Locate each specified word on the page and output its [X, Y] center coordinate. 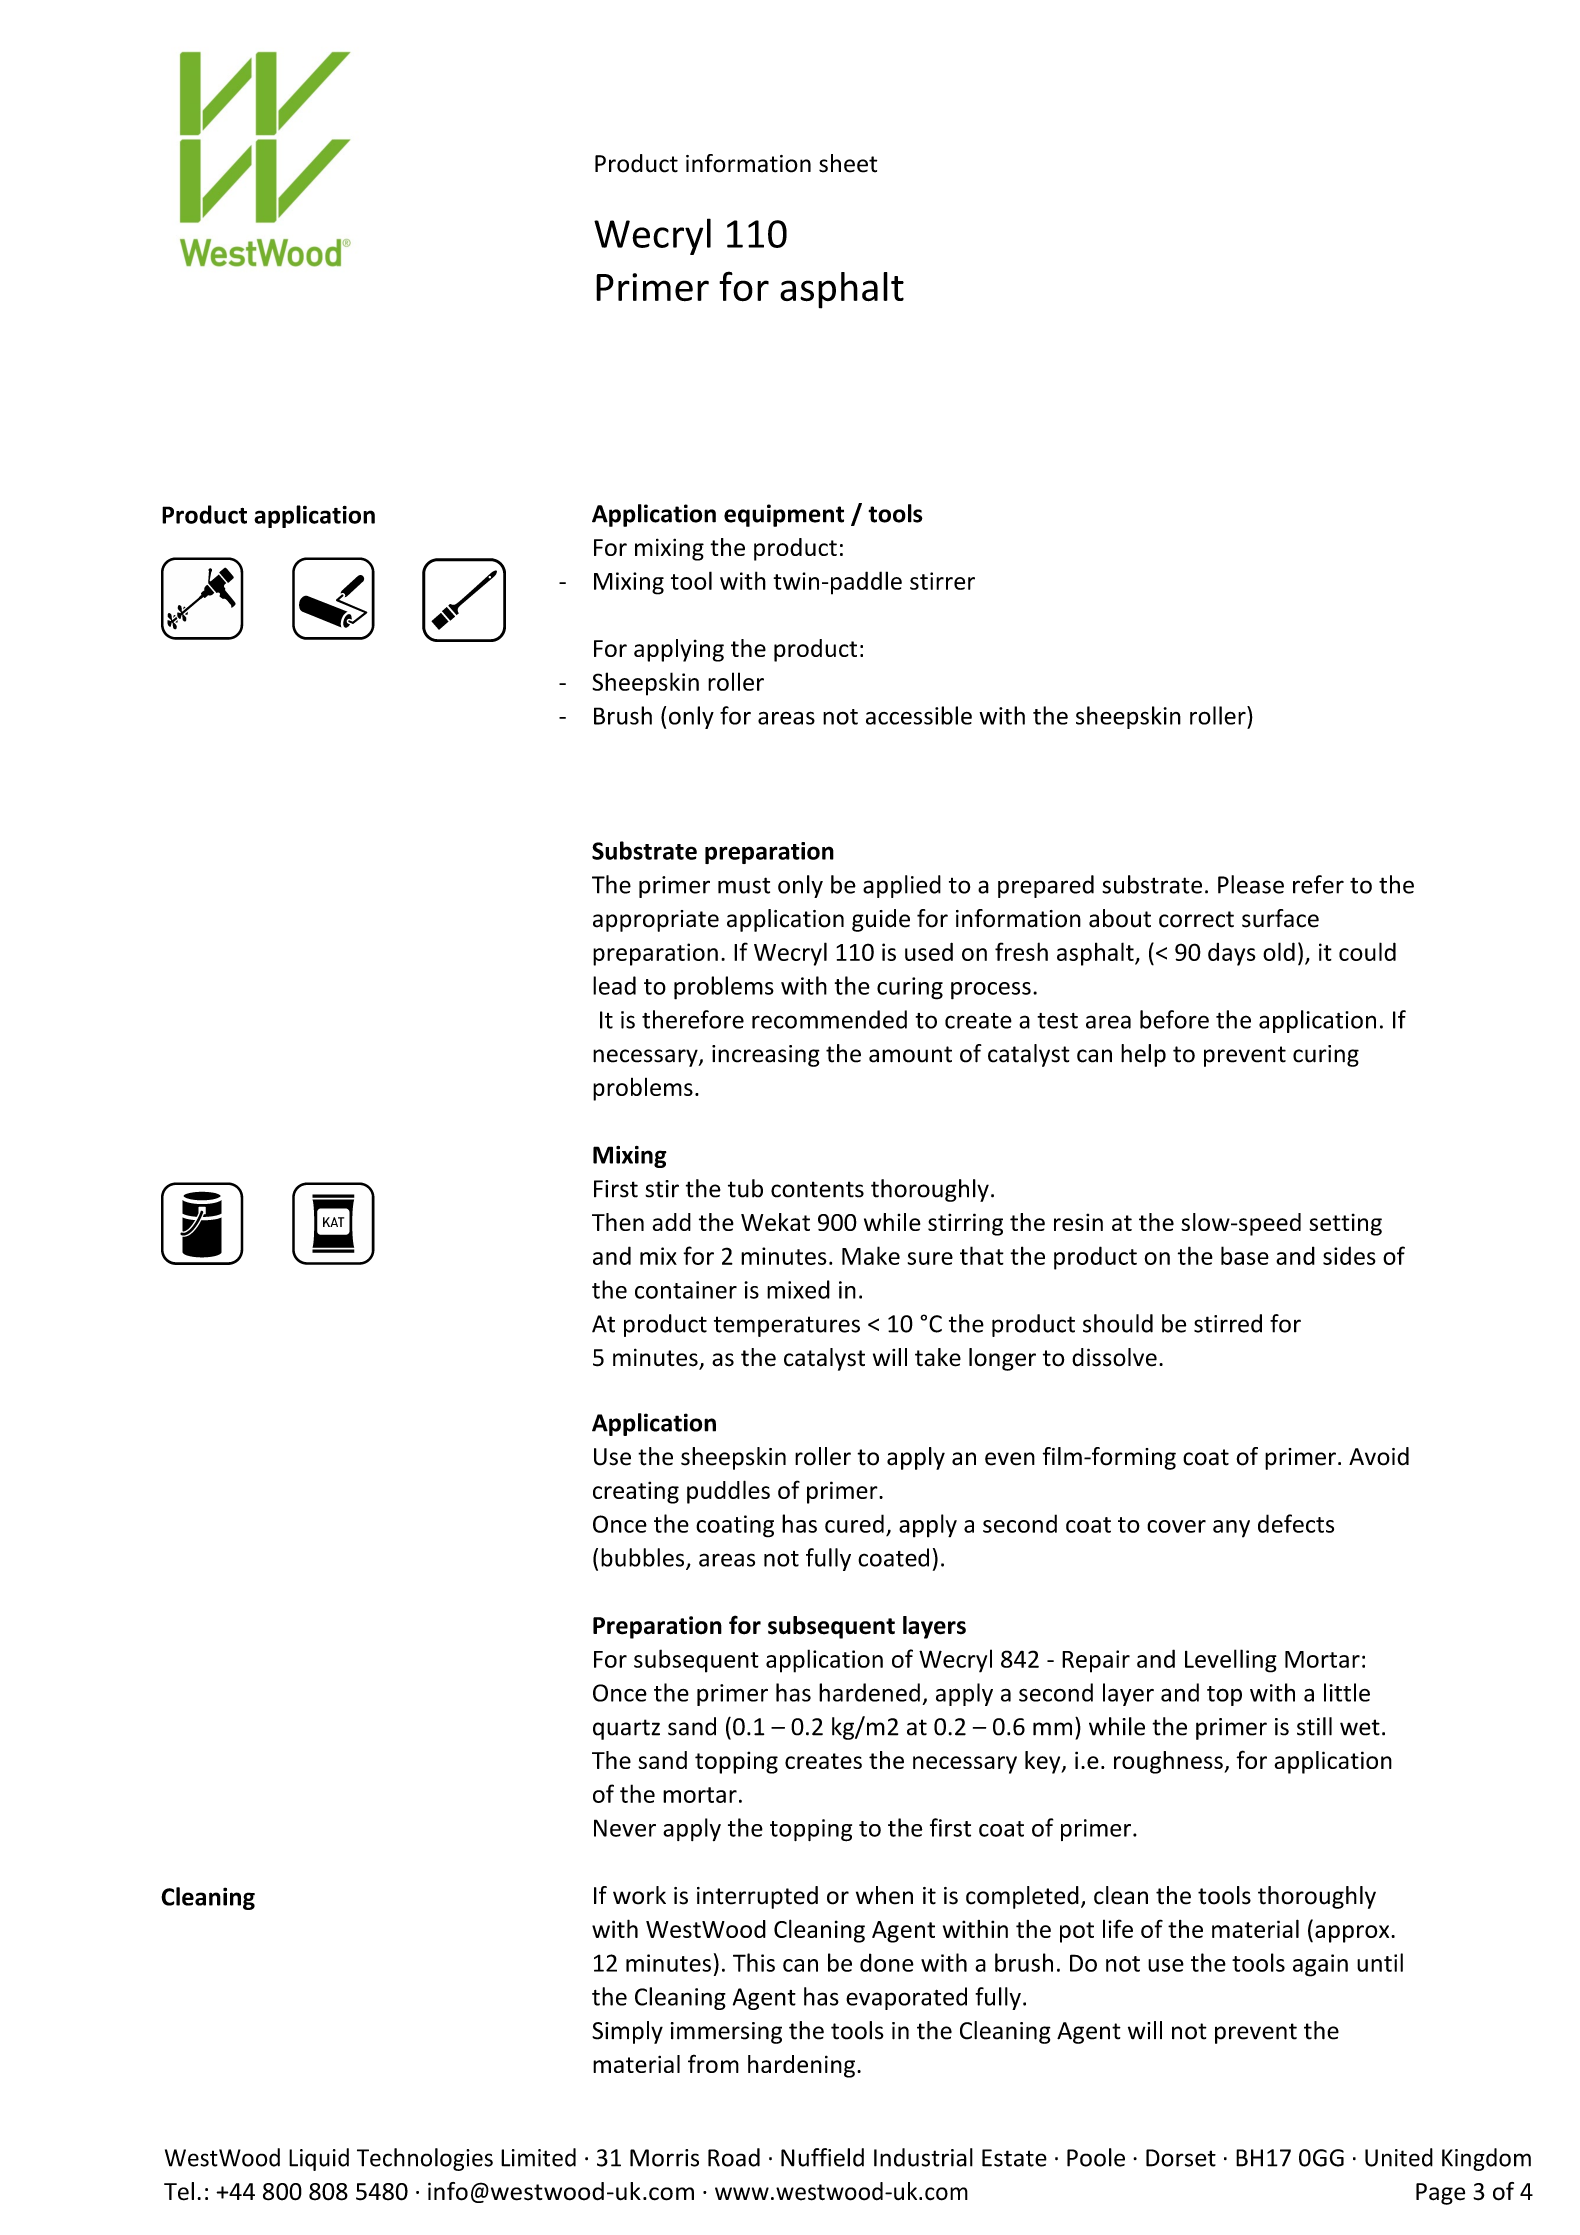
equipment [784, 515]
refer [1318, 884]
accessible [919, 715]
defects [1296, 1523]
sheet [848, 163]
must [744, 885]
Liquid [319, 2159]
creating [636, 1492]
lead [614, 985]
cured [854, 1523]
